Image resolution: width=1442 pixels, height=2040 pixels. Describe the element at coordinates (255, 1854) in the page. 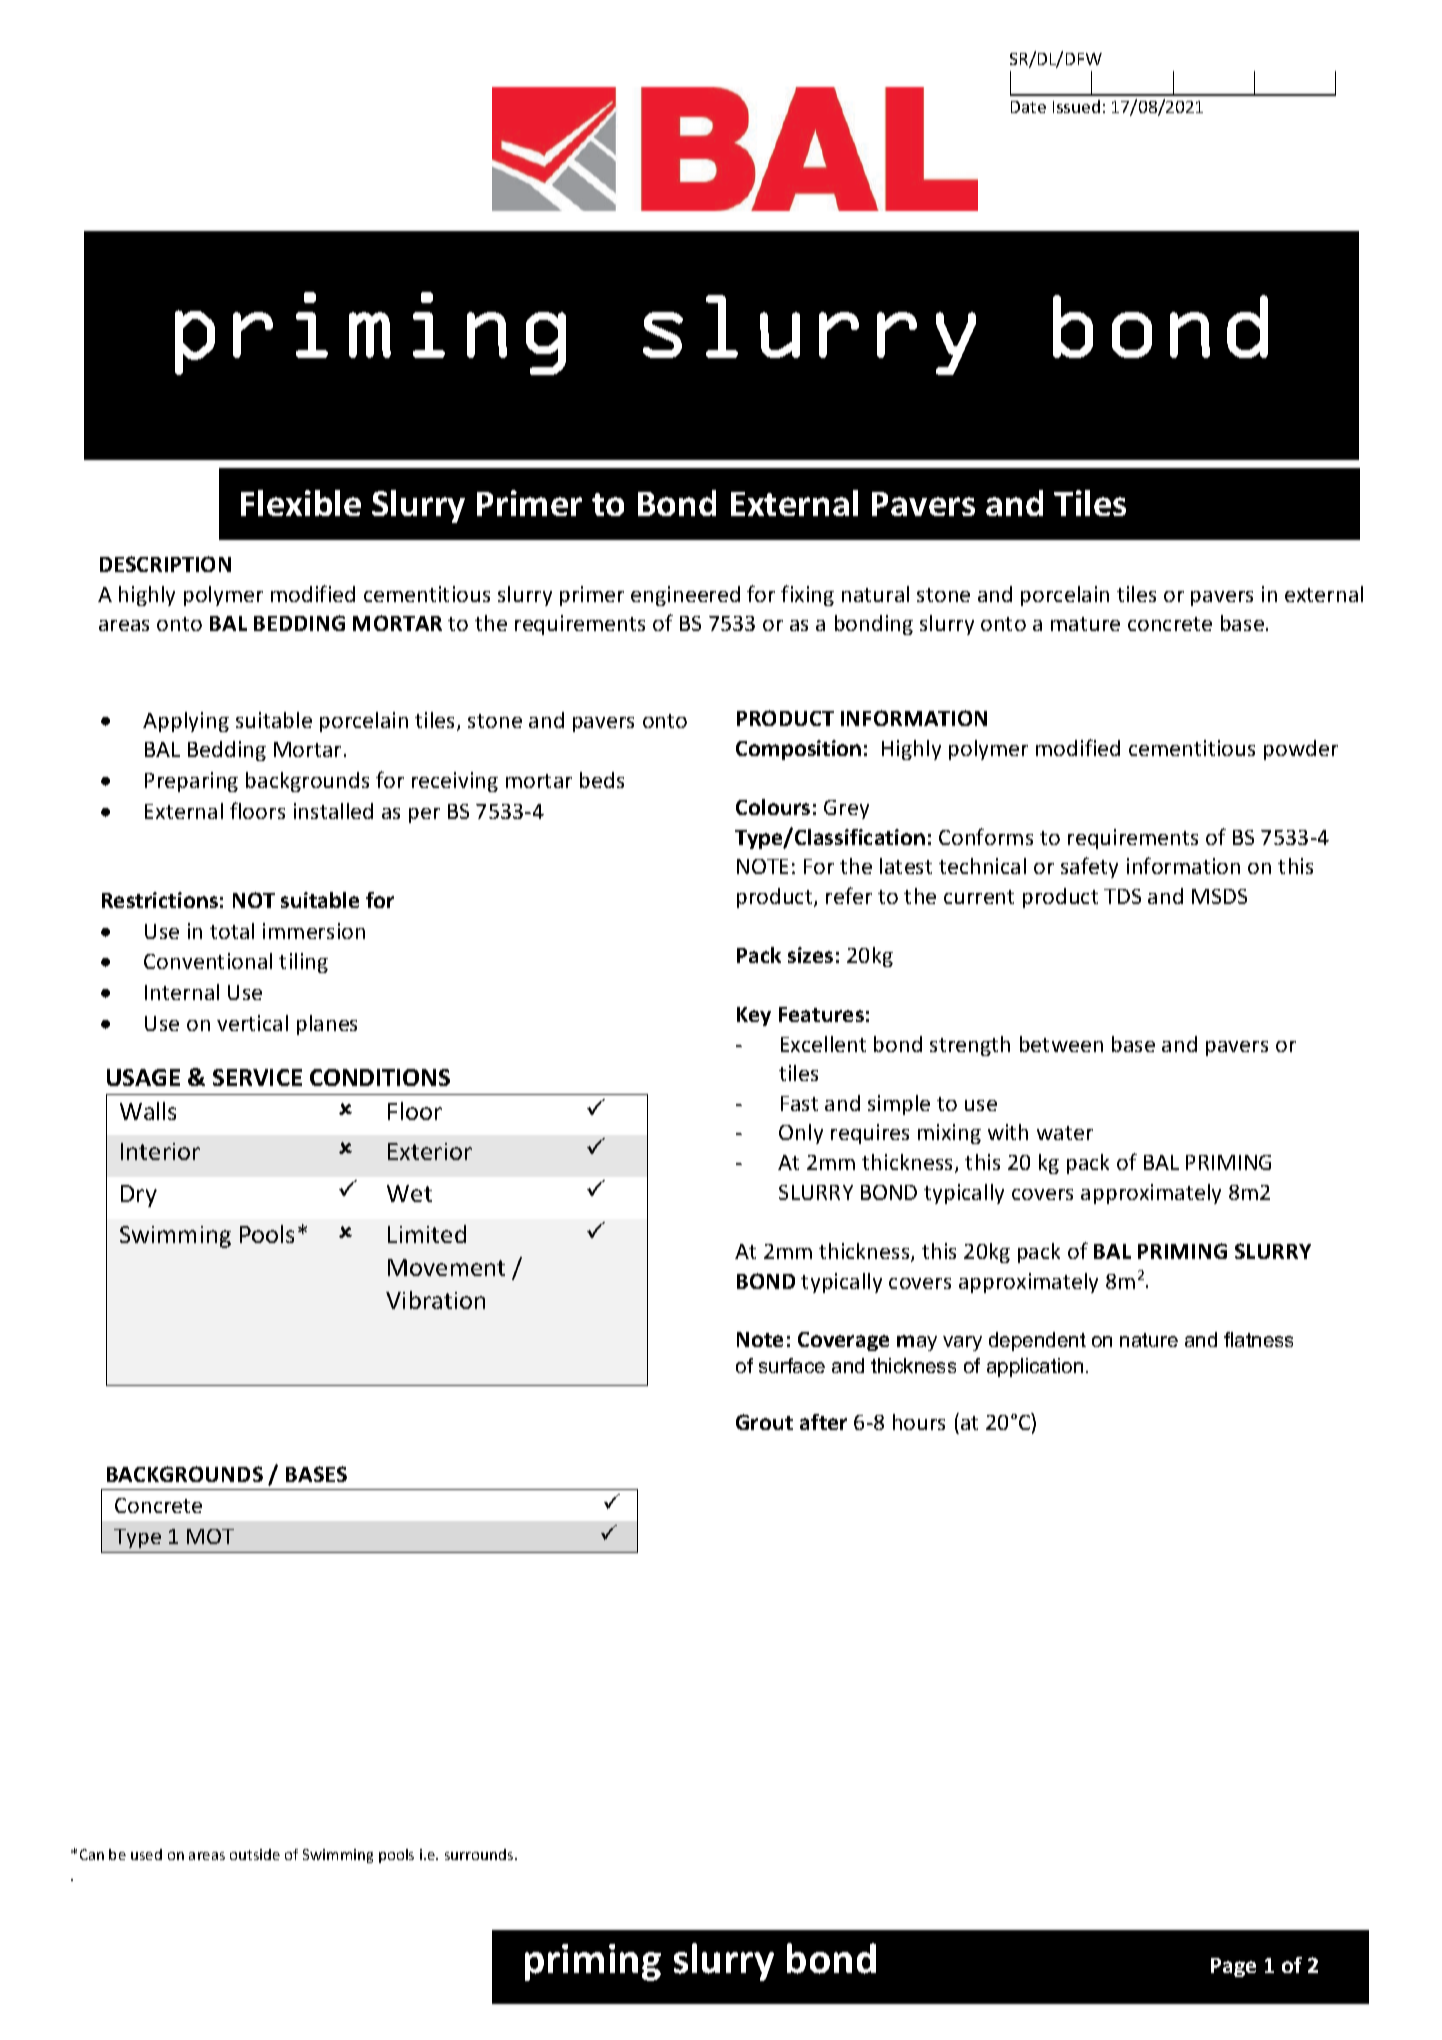

I see `outside` at that location.
